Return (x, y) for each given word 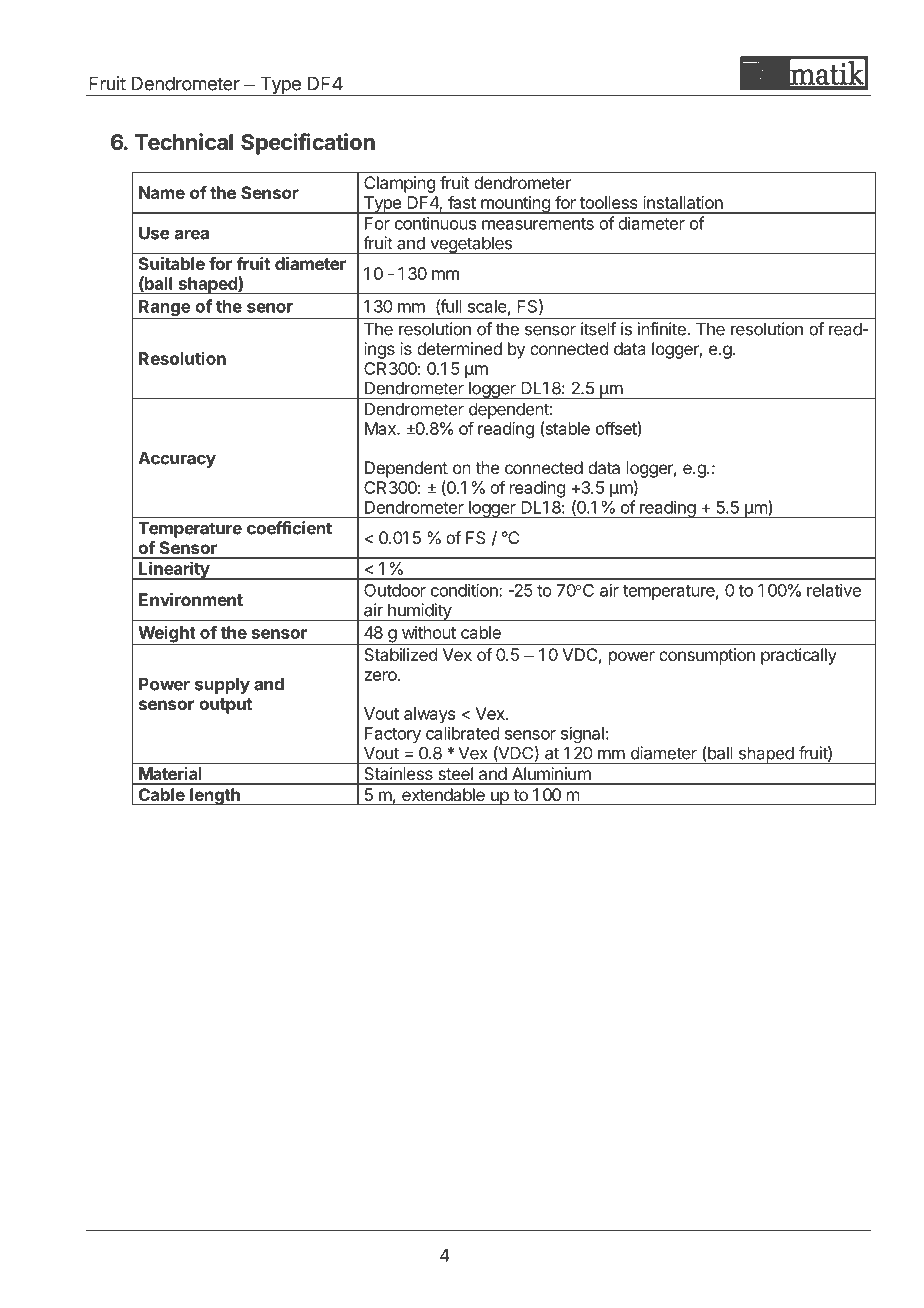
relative (834, 590)
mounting (515, 205)
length (215, 797)
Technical (184, 142)
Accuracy (177, 459)
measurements (538, 224)
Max (381, 428)
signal (582, 734)
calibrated (462, 733)
